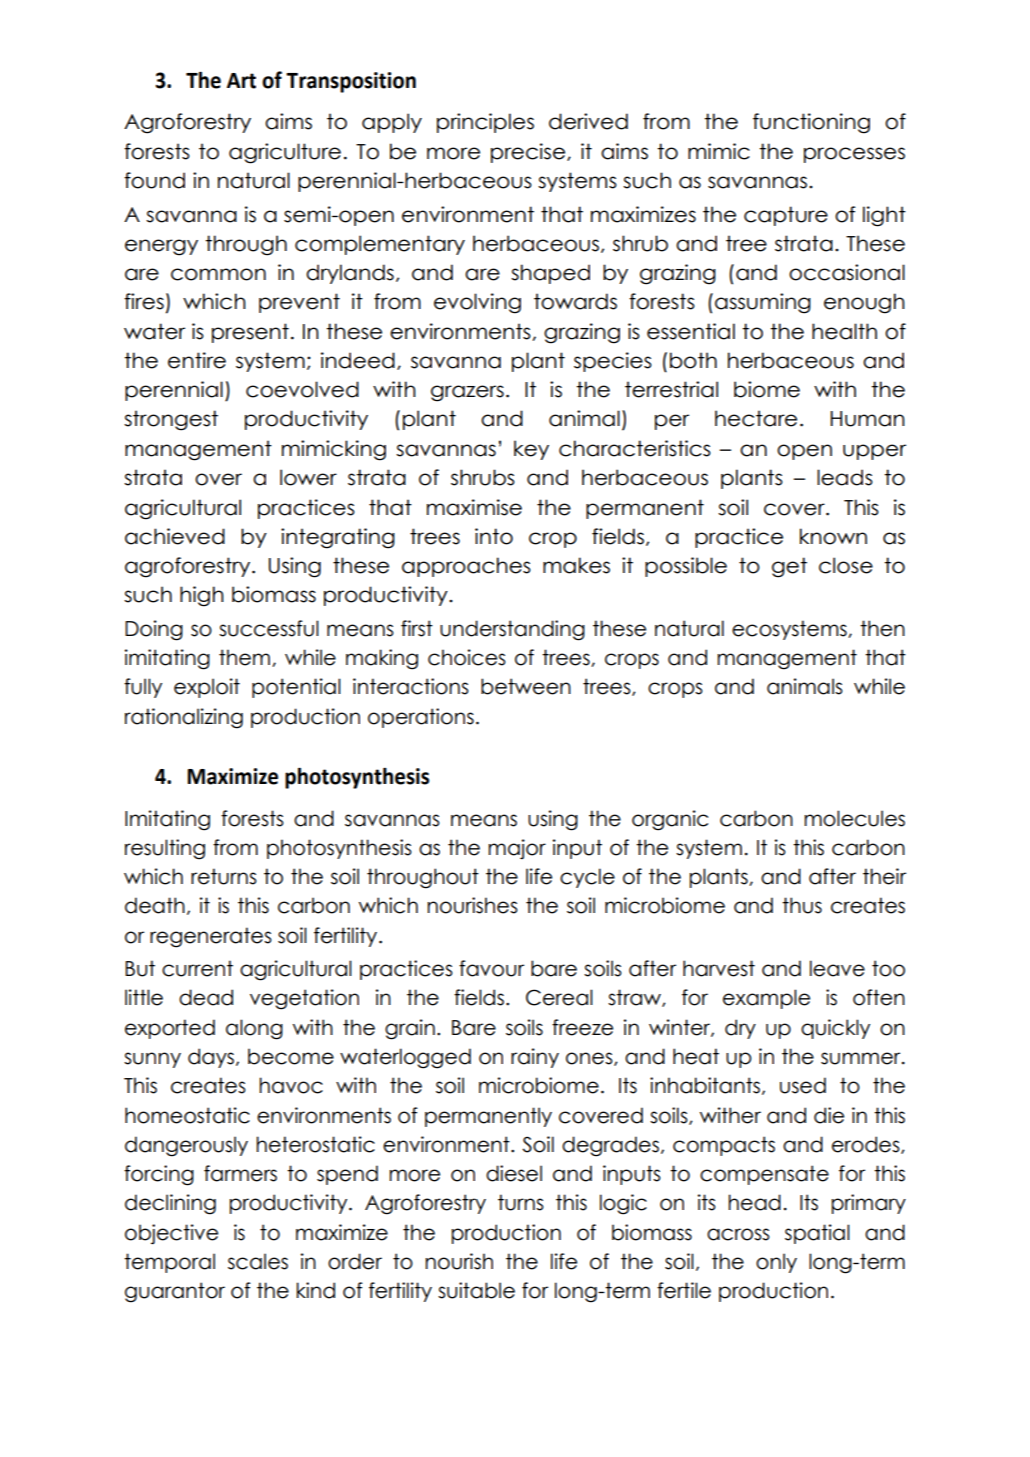  I want to click on exploit, so click(207, 688).
